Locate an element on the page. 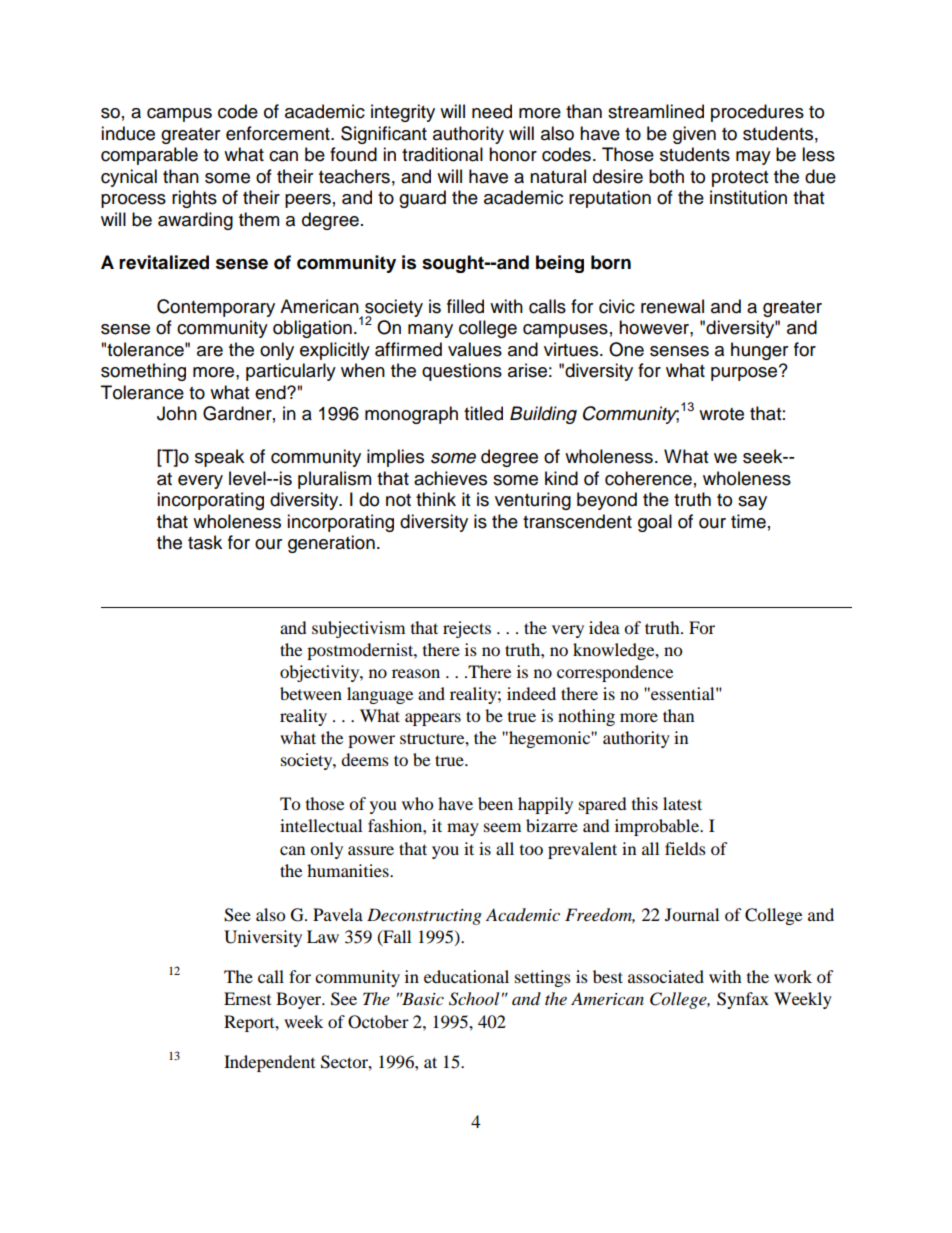  task is located at coordinates (205, 542).
